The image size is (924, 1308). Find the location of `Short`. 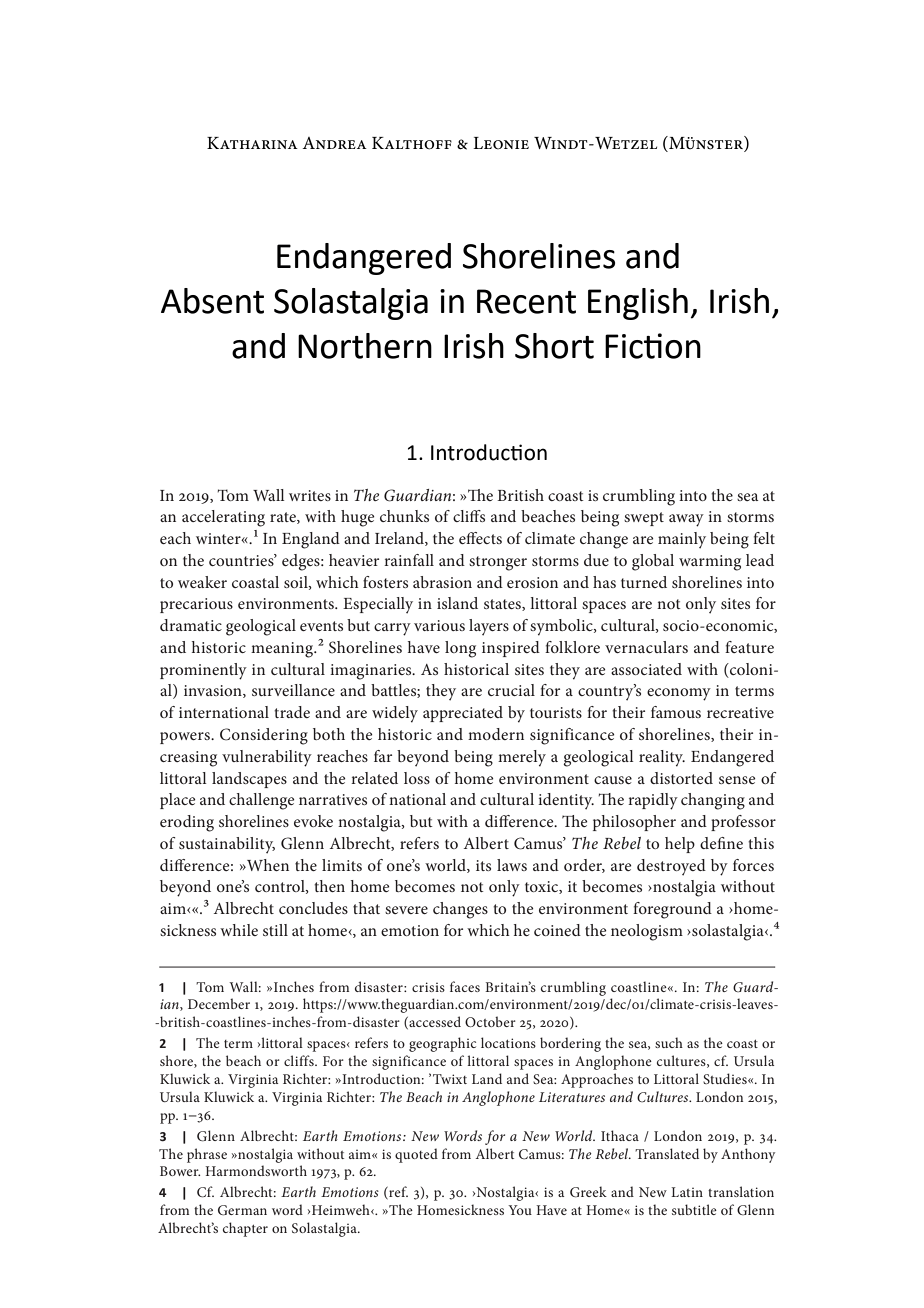

Short is located at coordinates (554, 346).
